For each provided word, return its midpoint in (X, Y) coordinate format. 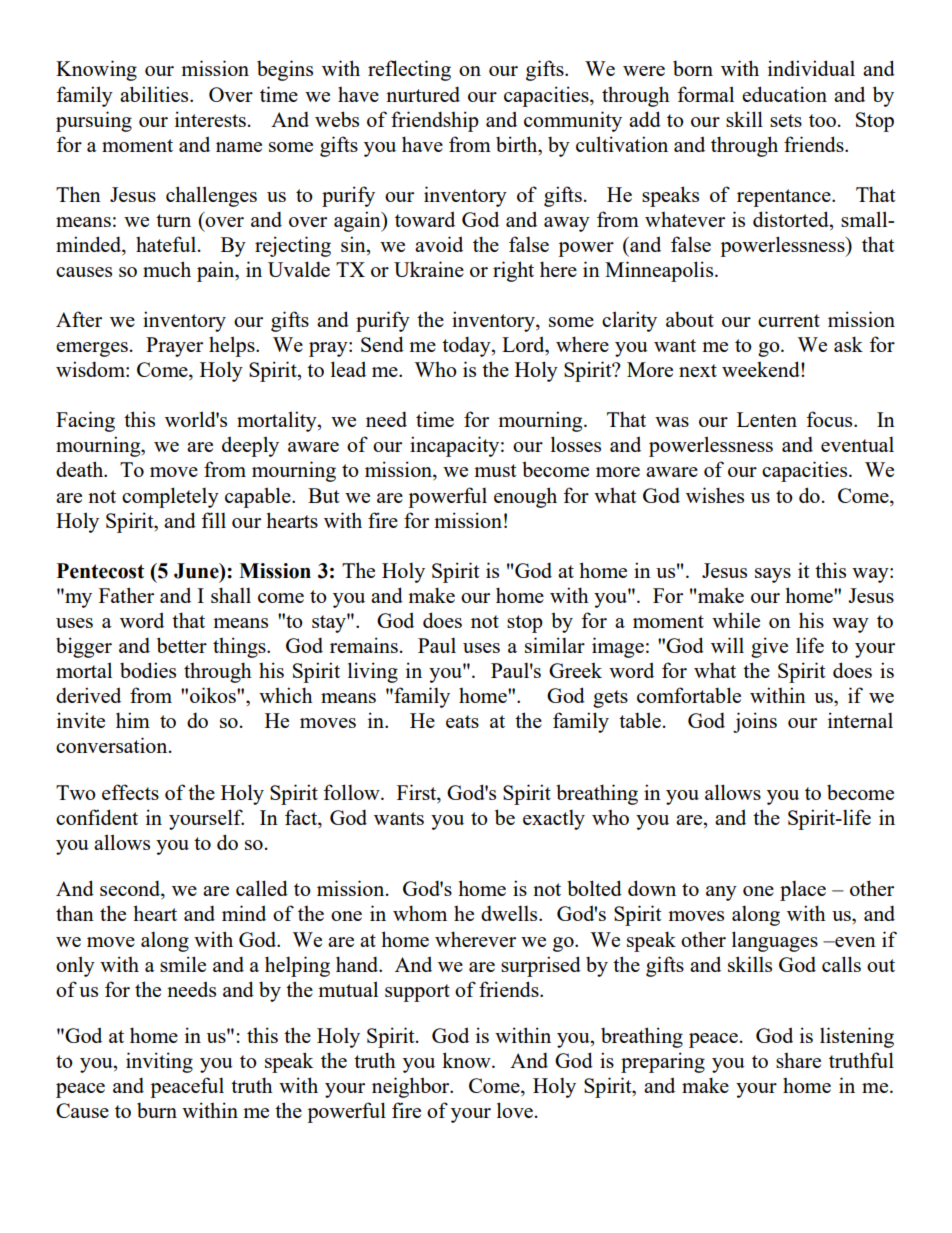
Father (126, 595)
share (798, 1060)
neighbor (412, 1087)
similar (555, 645)
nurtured (423, 94)
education (784, 94)
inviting (159, 1062)
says (773, 575)
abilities (155, 94)
